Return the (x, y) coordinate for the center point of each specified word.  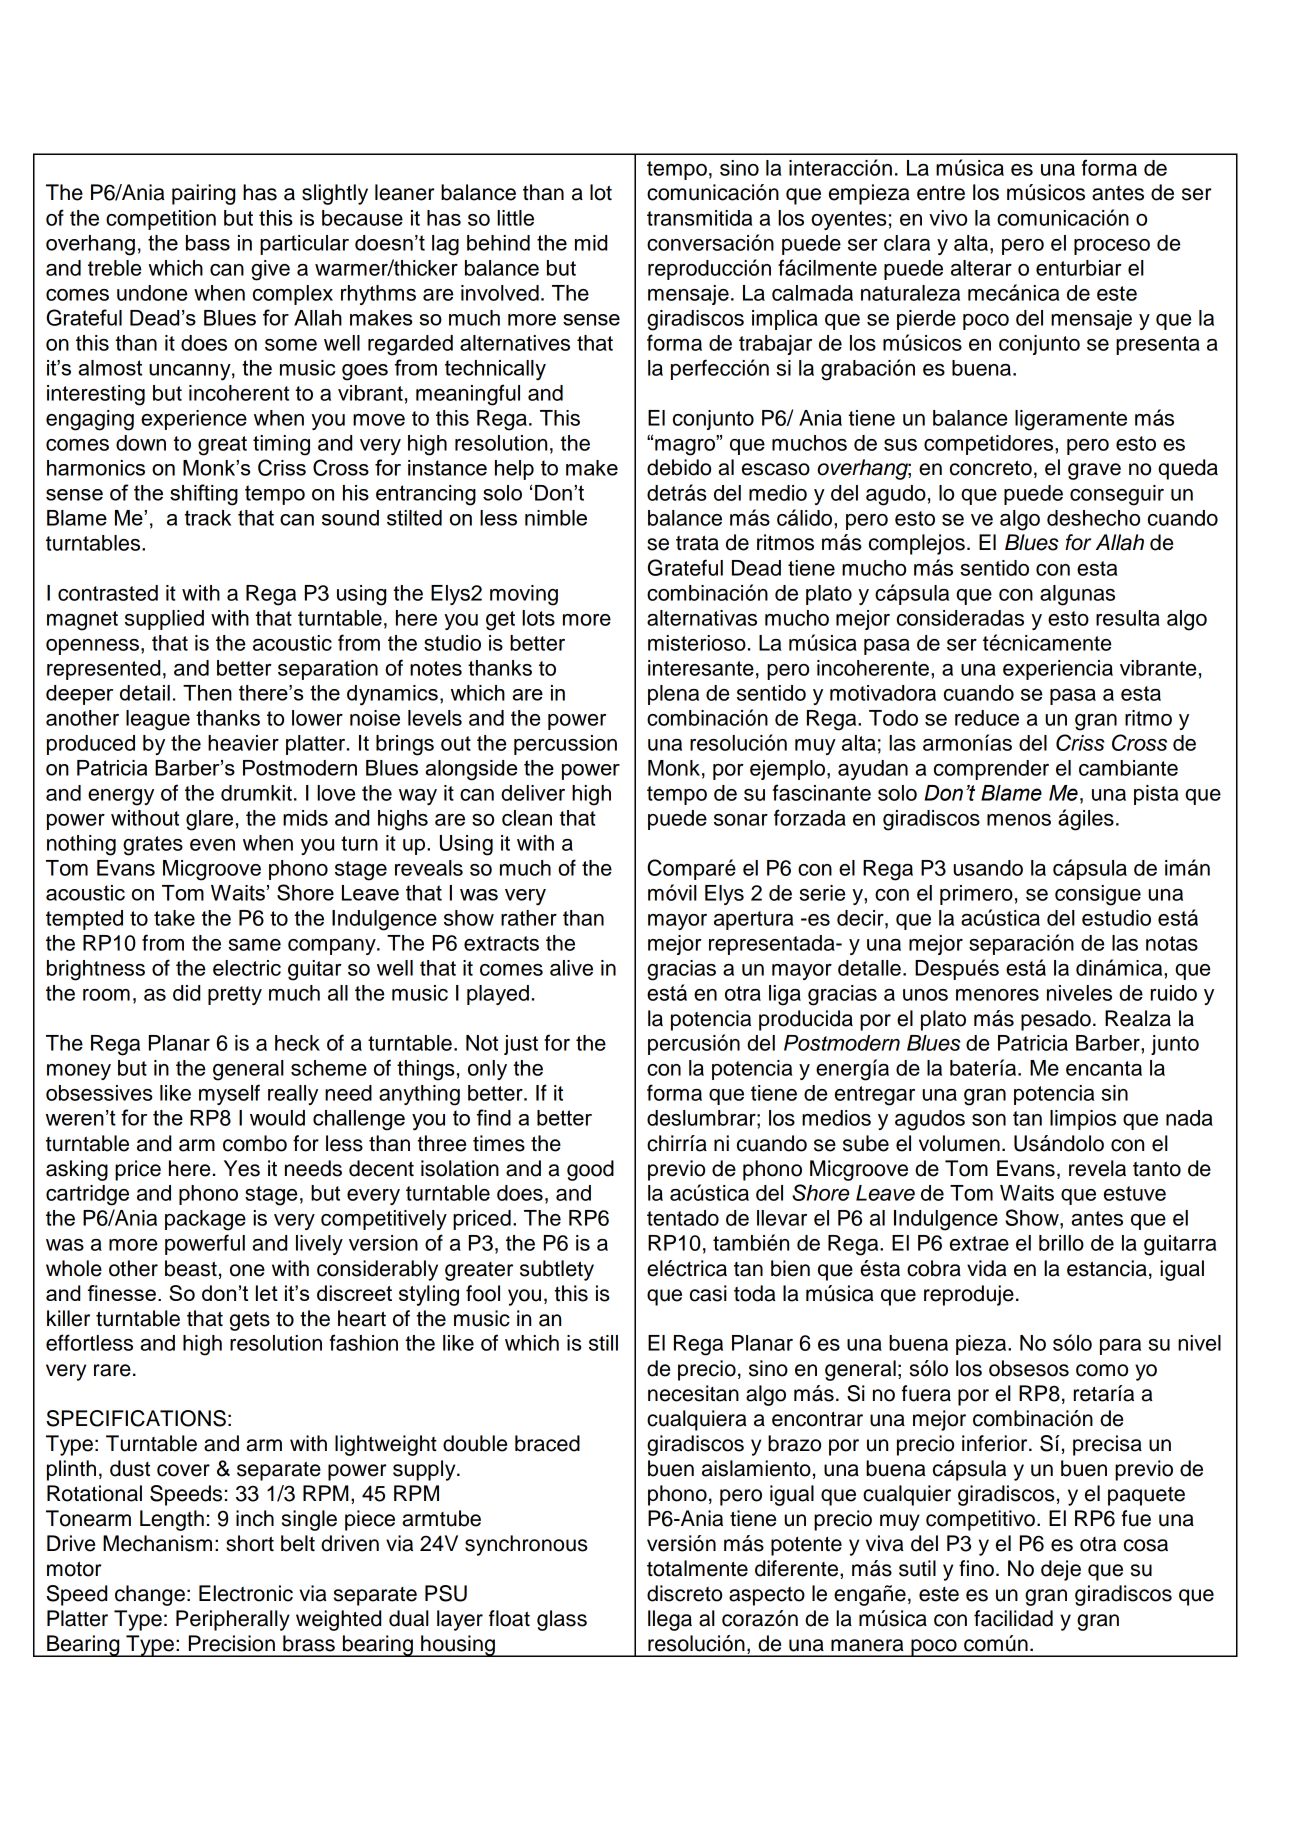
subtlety (557, 1270)
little (515, 218)
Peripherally (233, 1620)
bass (208, 243)
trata (697, 543)
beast (191, 1268)
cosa (1146, 1545)
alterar (981, 268)
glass (562, 1620)
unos (925, 995)
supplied (164, 620)
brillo (1061, 1243)
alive (571, 968)
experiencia (1058, 670)
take (174, 918)
